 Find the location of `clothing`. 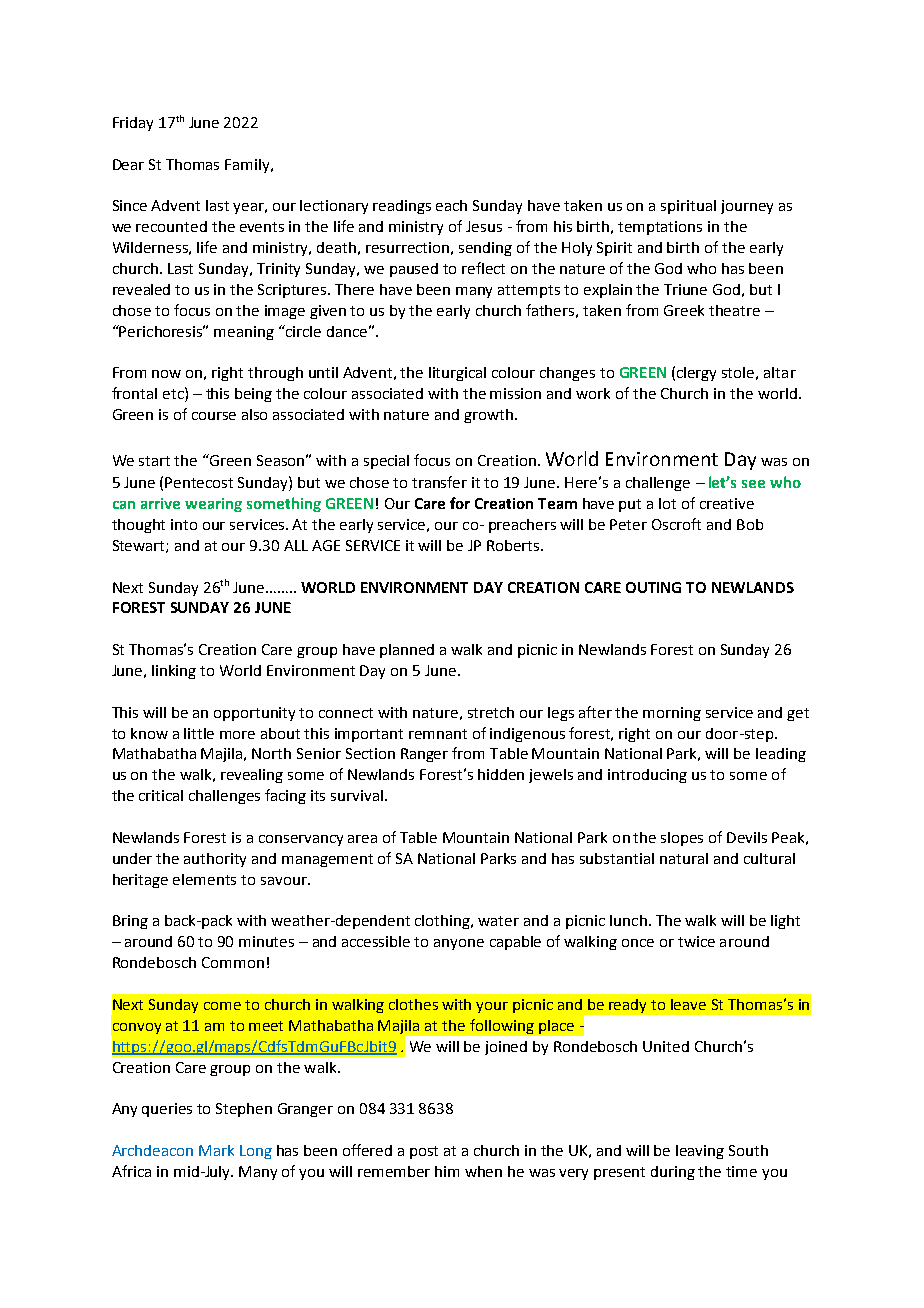

clothing is located at coordinates (444, 922).
